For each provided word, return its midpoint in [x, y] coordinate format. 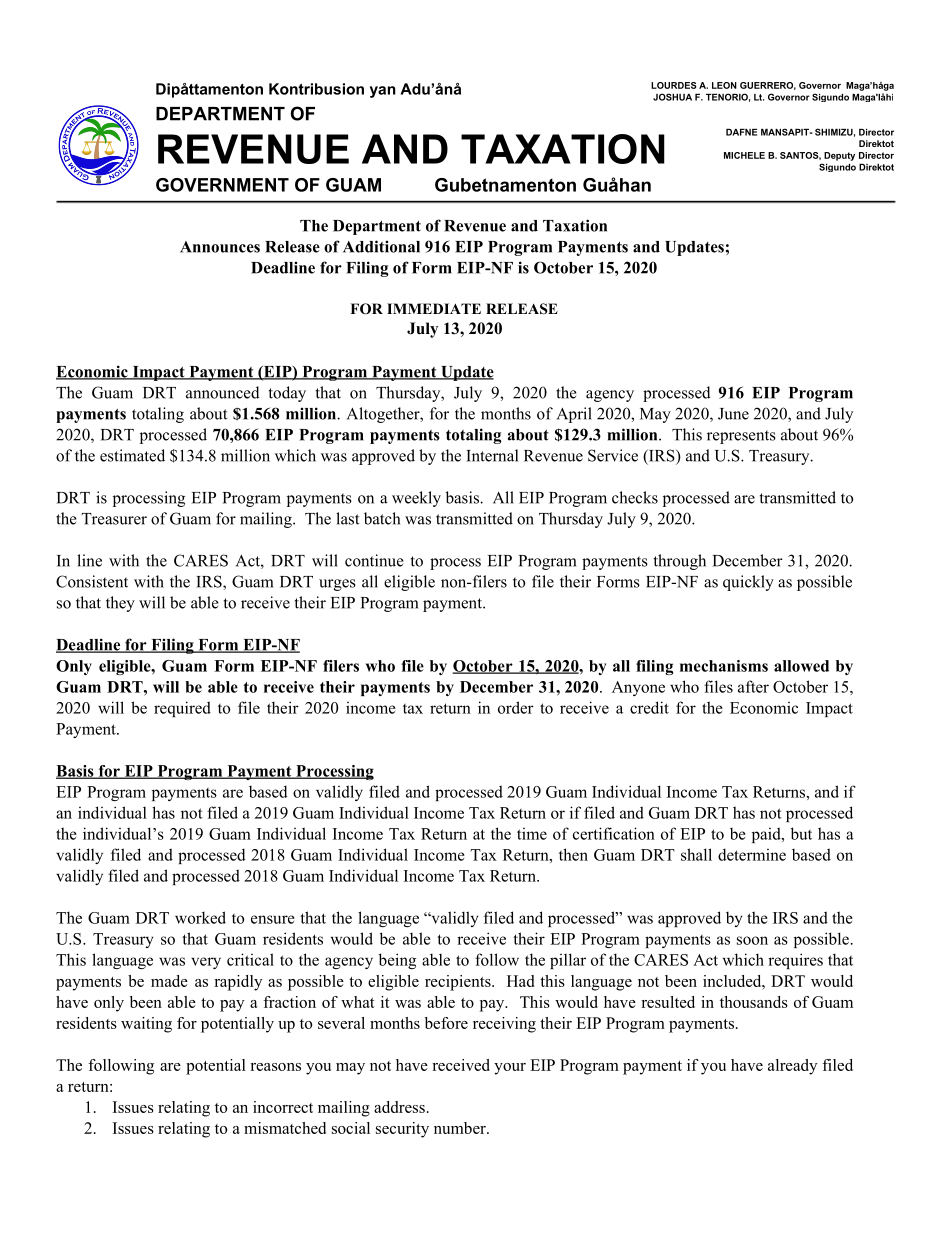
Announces [220, 247]
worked [200, 917]
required [182, 709]
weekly [416, 499]
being [397, 961]
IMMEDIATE [434, 308]
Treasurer [114, 519]
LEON [724, 85]
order [516, 707]
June [733, 414]
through [680, 562]
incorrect [283, 1107]
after [753, 686]
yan [383, 92]
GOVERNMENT [222, 185]
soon [752, 940]
